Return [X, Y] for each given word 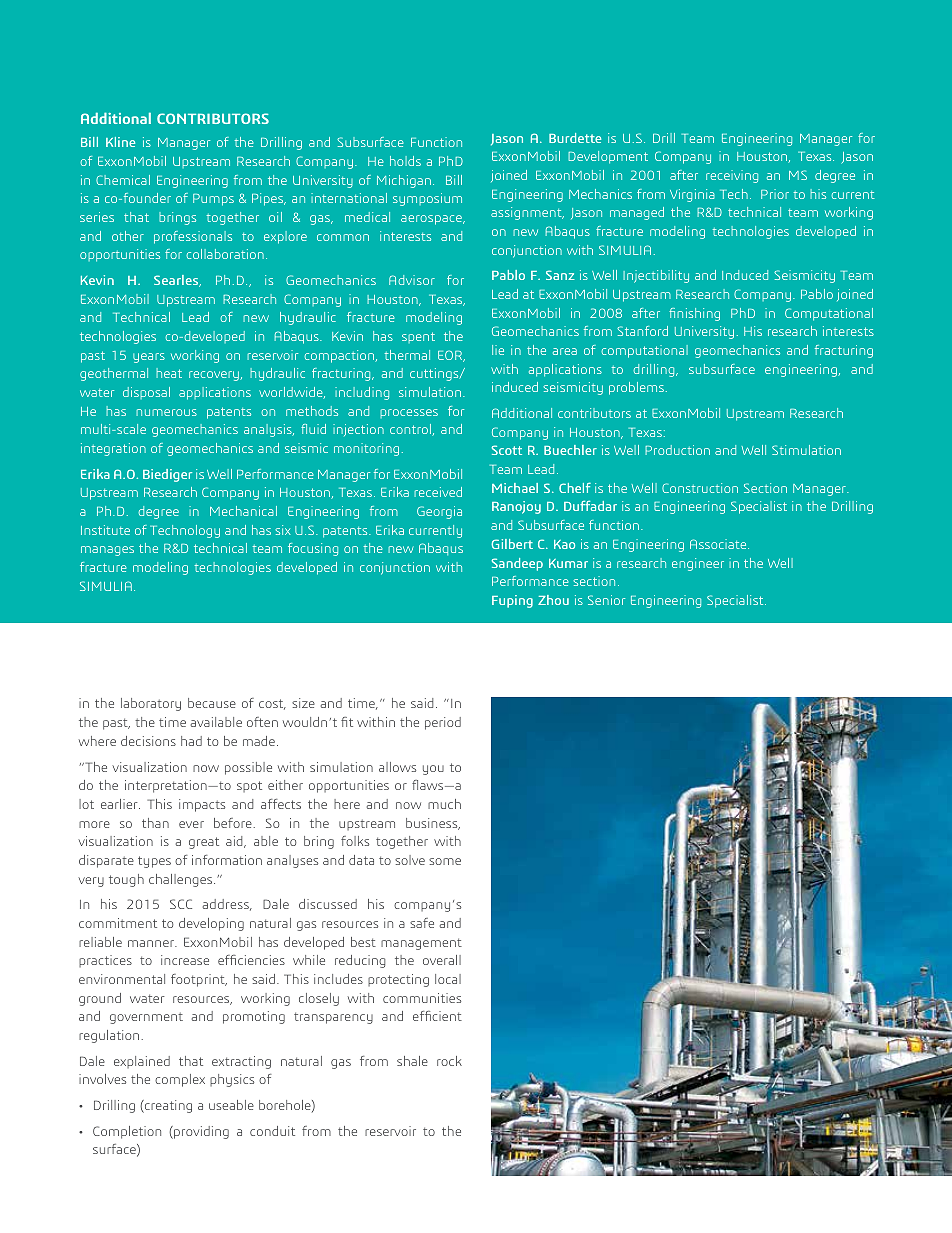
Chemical [123, 180]
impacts [202, 805]
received [438, 492]
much [444, 804]
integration [113, 449]
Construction [700, 488]
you [433, 770]
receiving [732, 176]
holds [405, 161]
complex [180, 1080]
